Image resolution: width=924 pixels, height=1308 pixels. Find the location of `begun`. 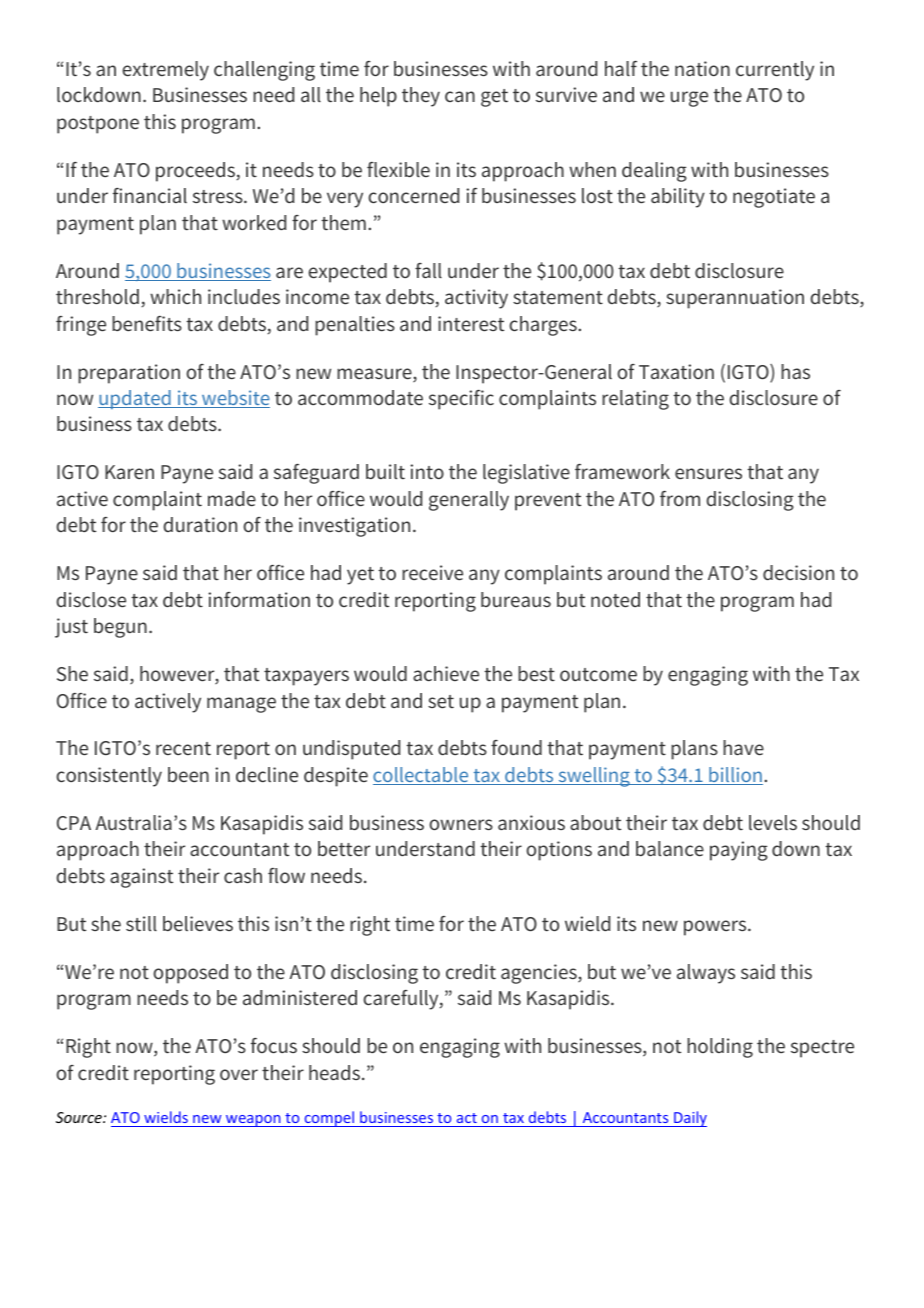

begun is located at coordinates (120, 628).
